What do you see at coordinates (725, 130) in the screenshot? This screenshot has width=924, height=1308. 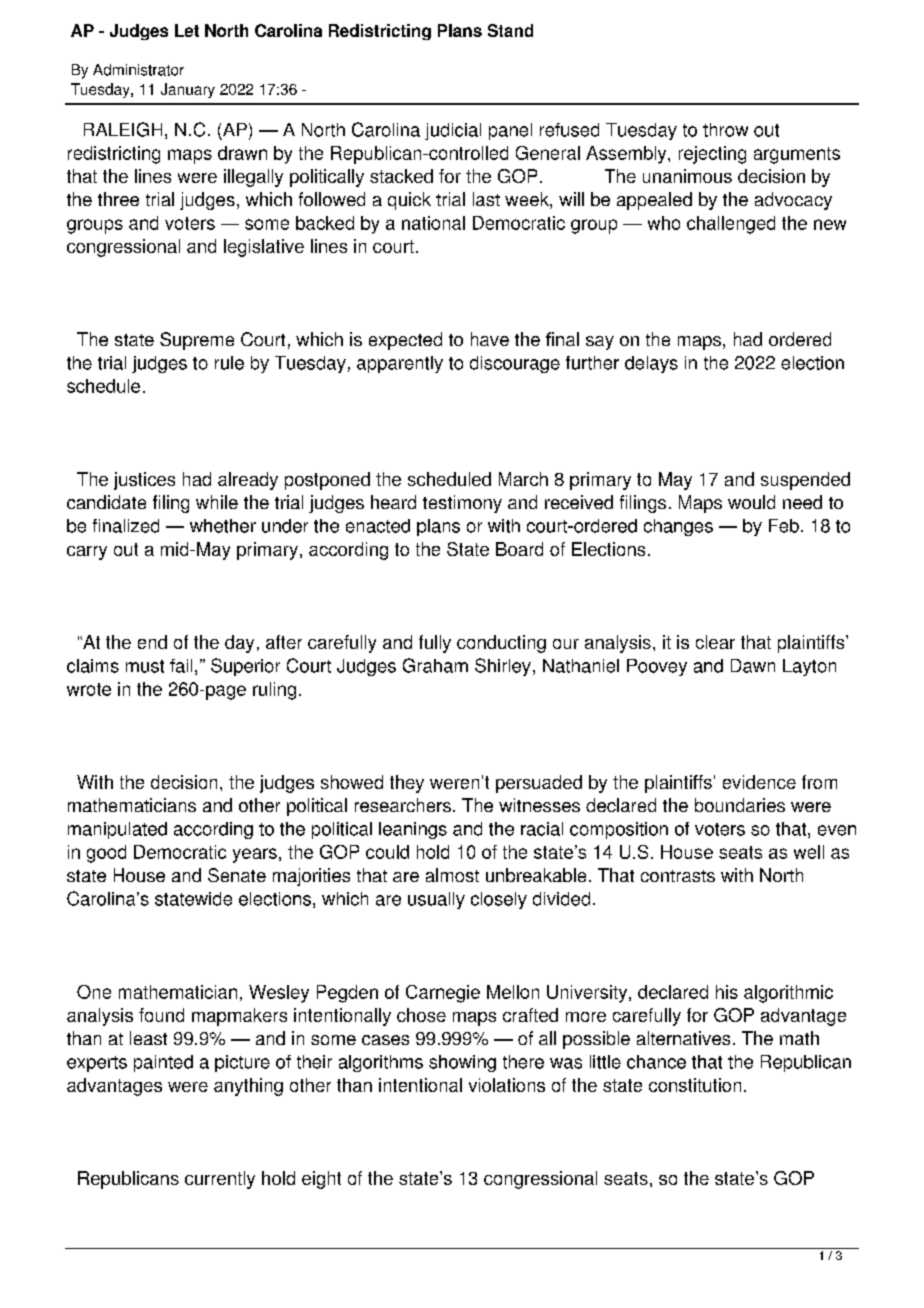 I see `throw` at bounding box center [725, 130].
